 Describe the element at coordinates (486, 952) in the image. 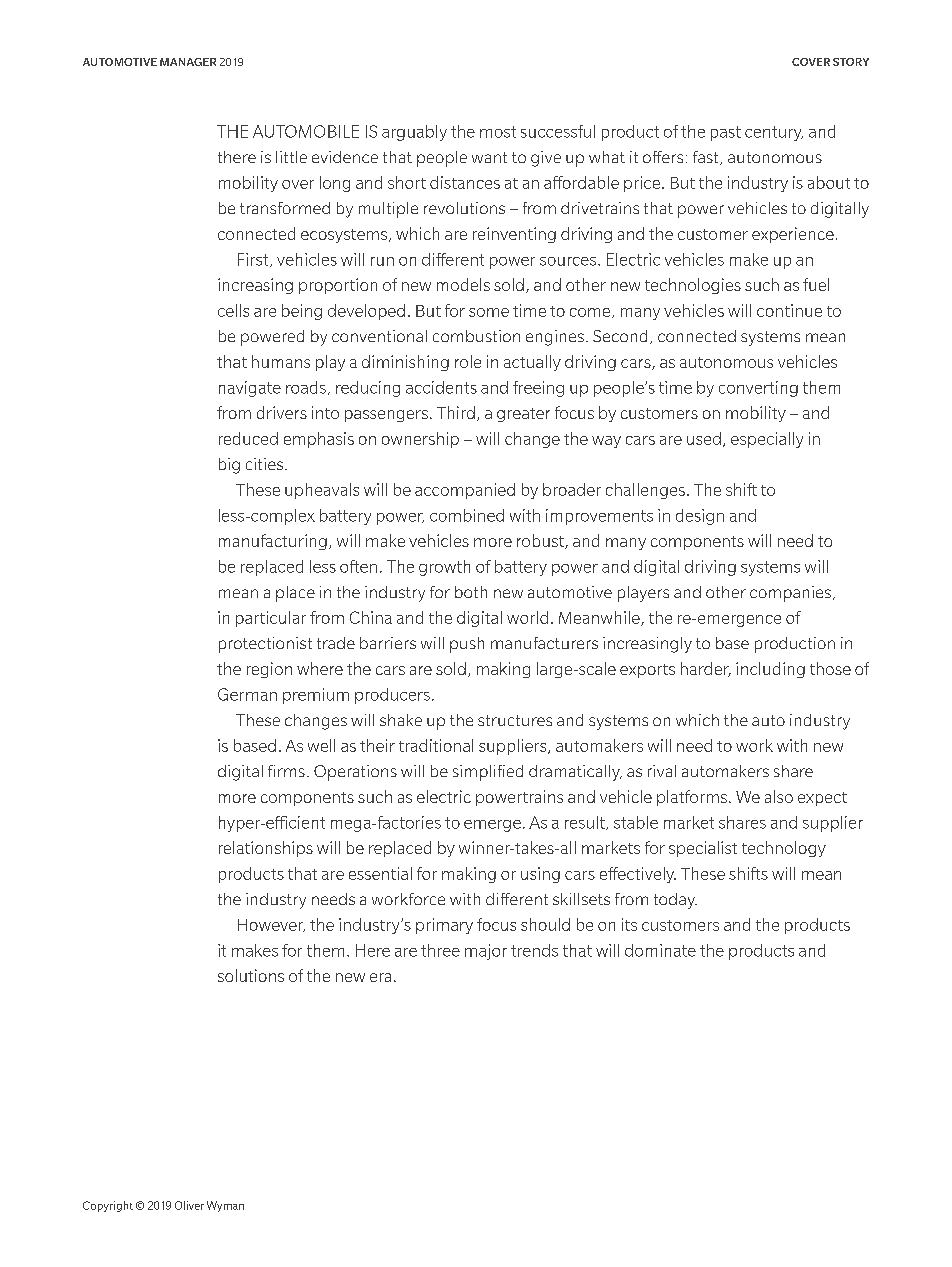

I see `major` at that location.
